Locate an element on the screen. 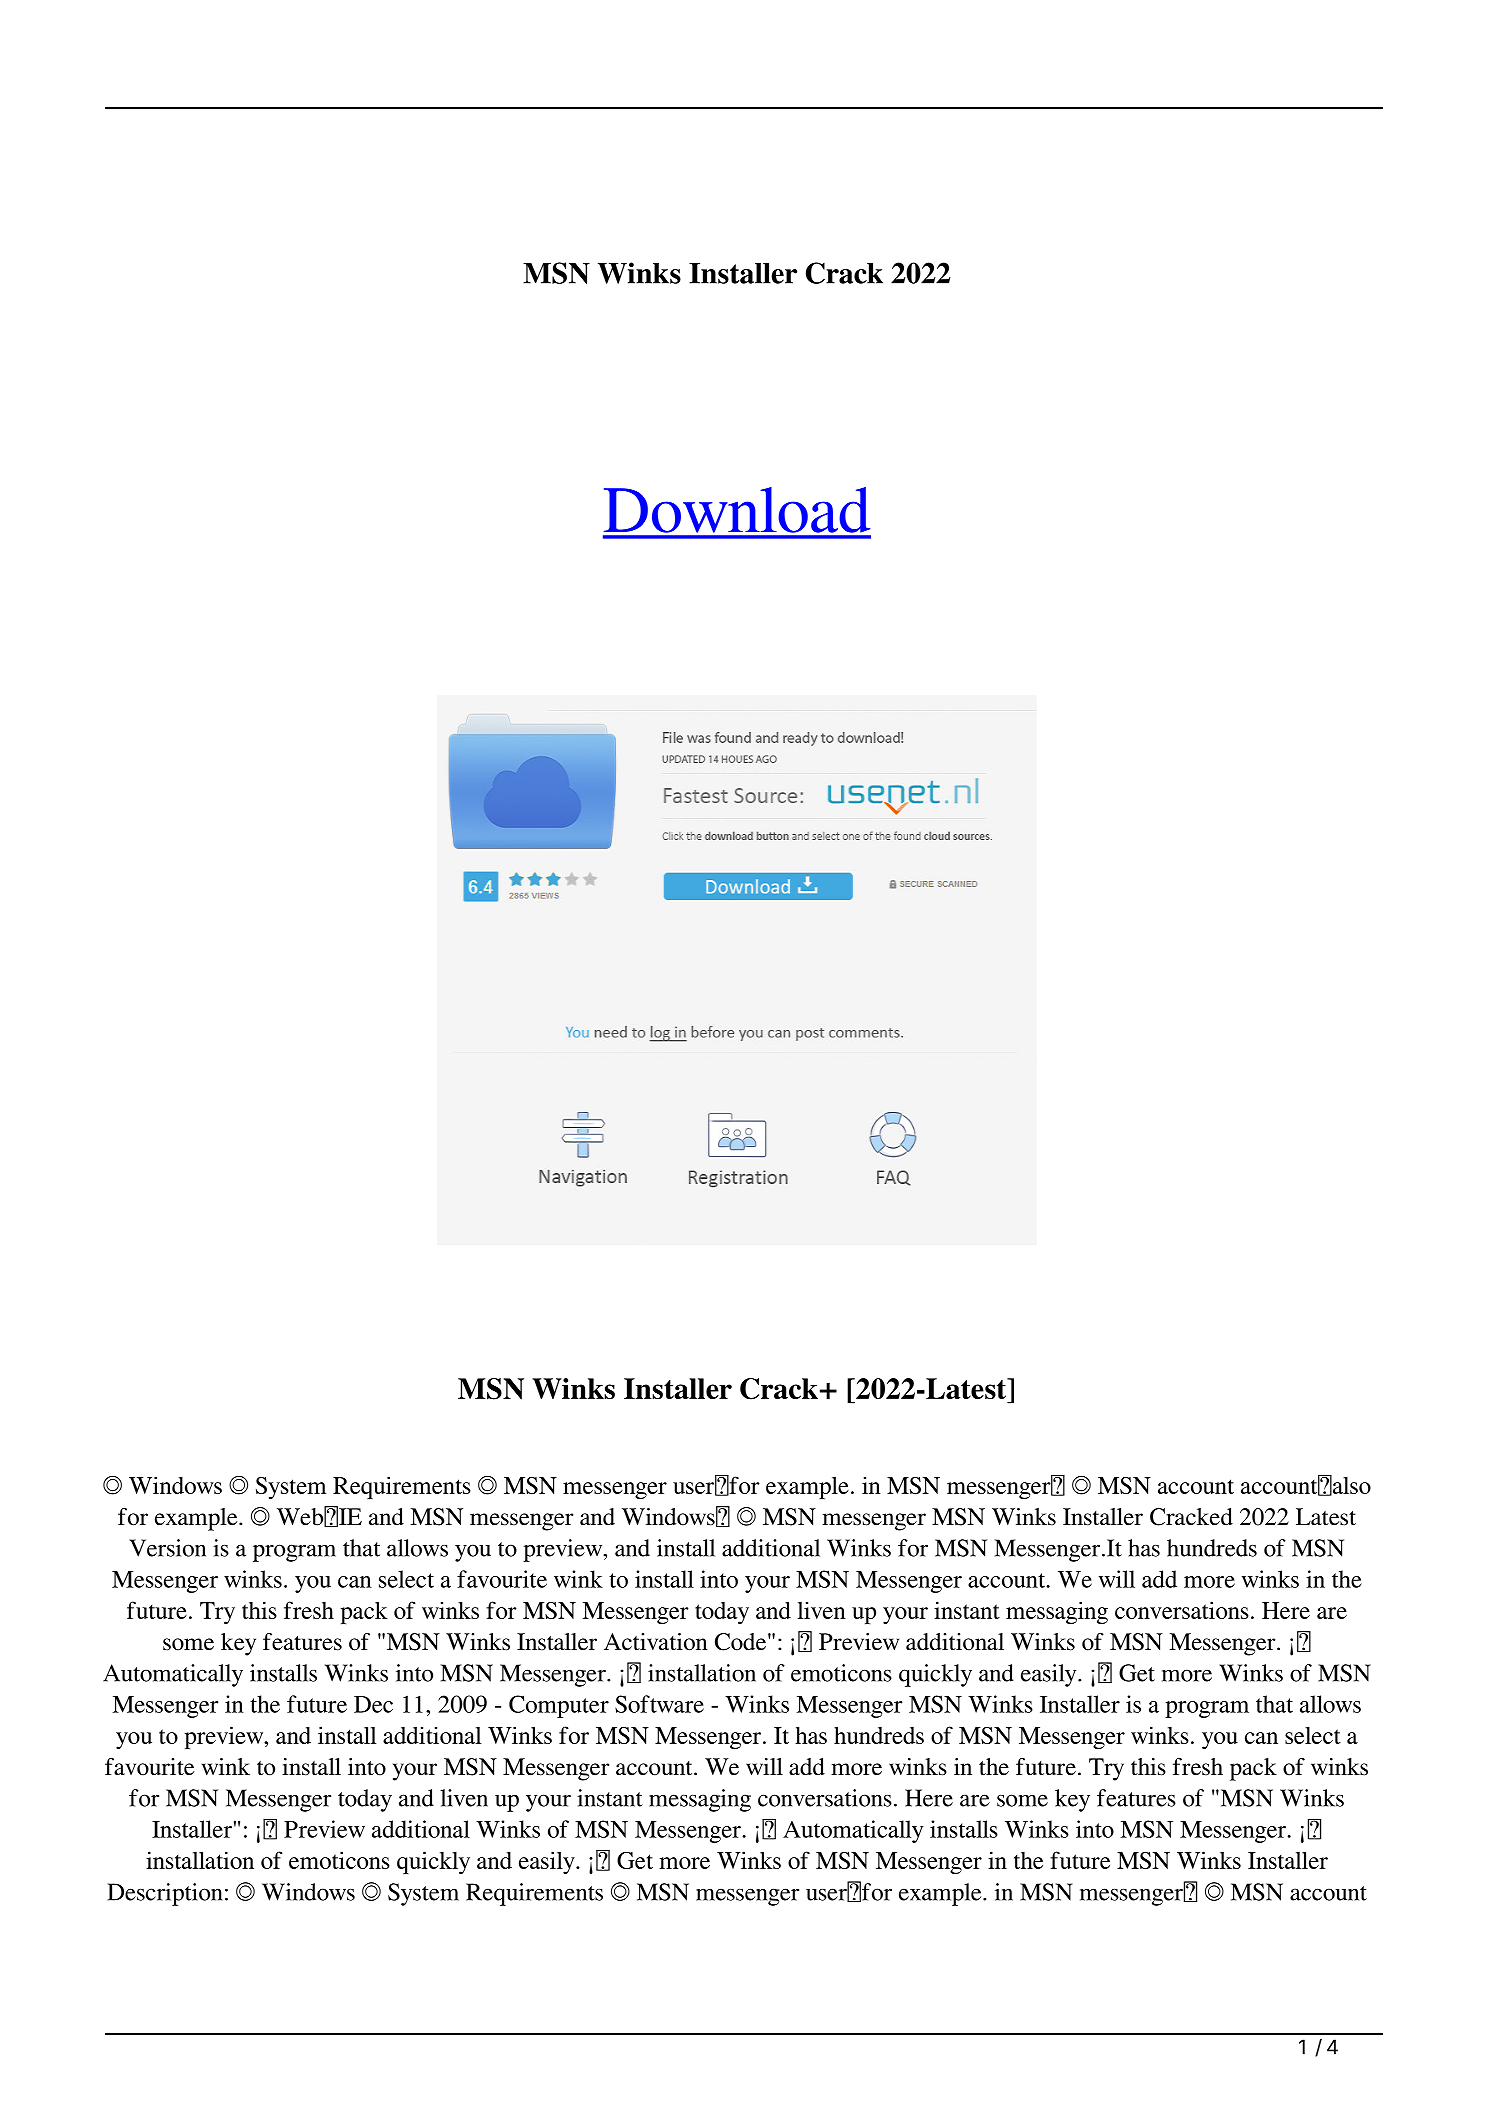  Activation is located at coordinates (656, 1642).
